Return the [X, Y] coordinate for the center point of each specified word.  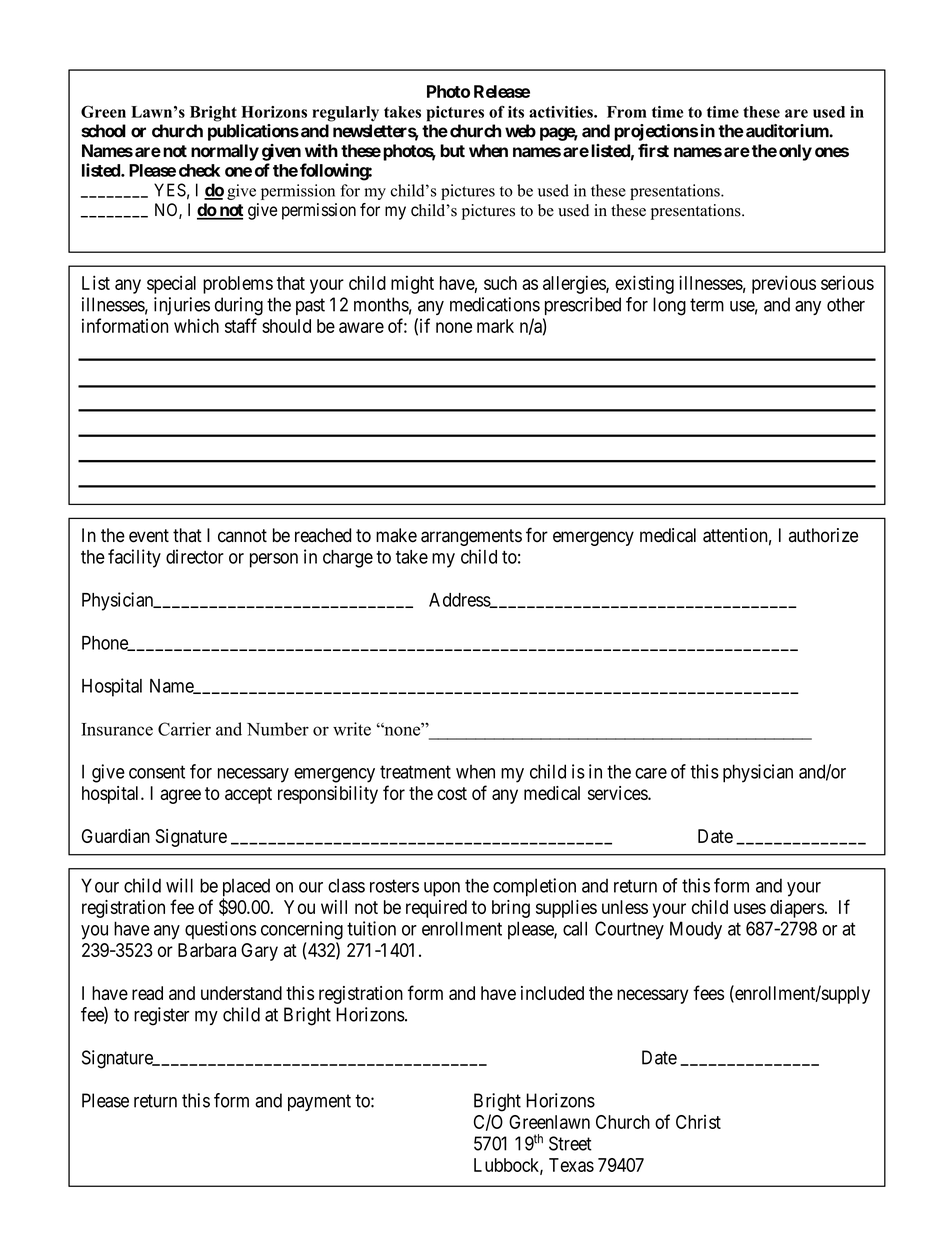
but [452, 150]
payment [319, 1102]
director [195, 556]
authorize [823, 535]
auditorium [788, 131]
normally [225, 152]
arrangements [471, 537]
